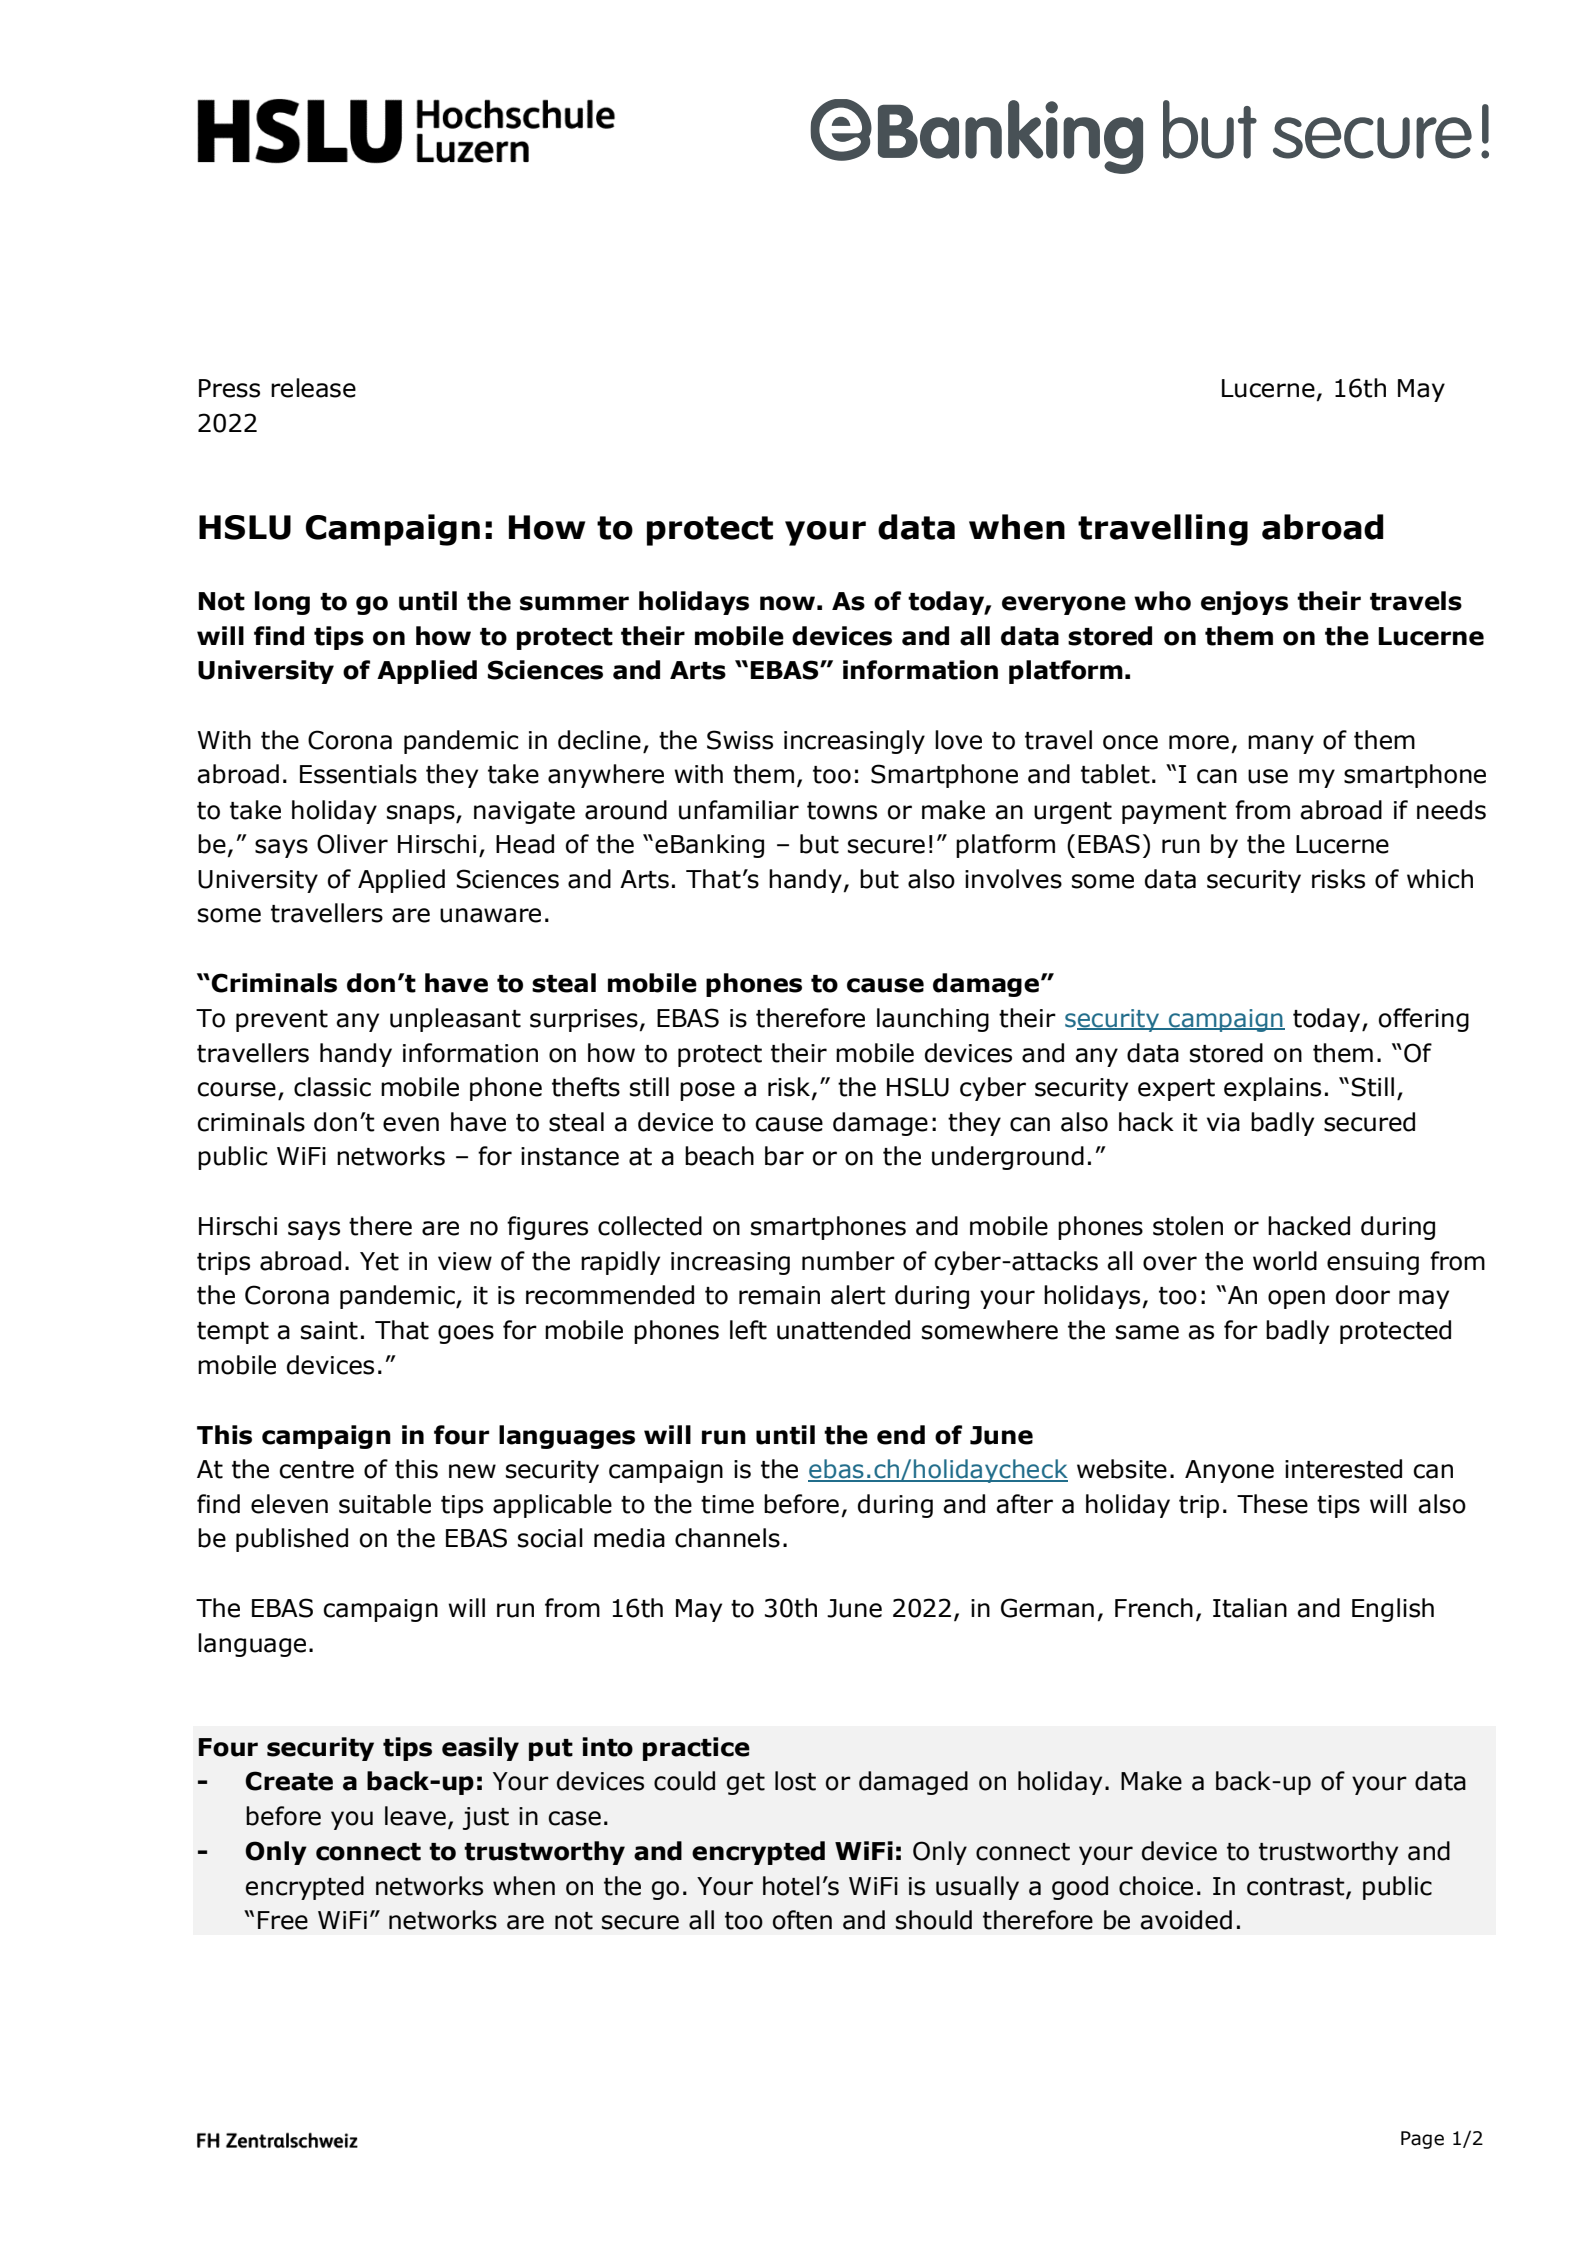  Describe the element at coordinates (1272, 1504) in the image. I see `These` at that location.
